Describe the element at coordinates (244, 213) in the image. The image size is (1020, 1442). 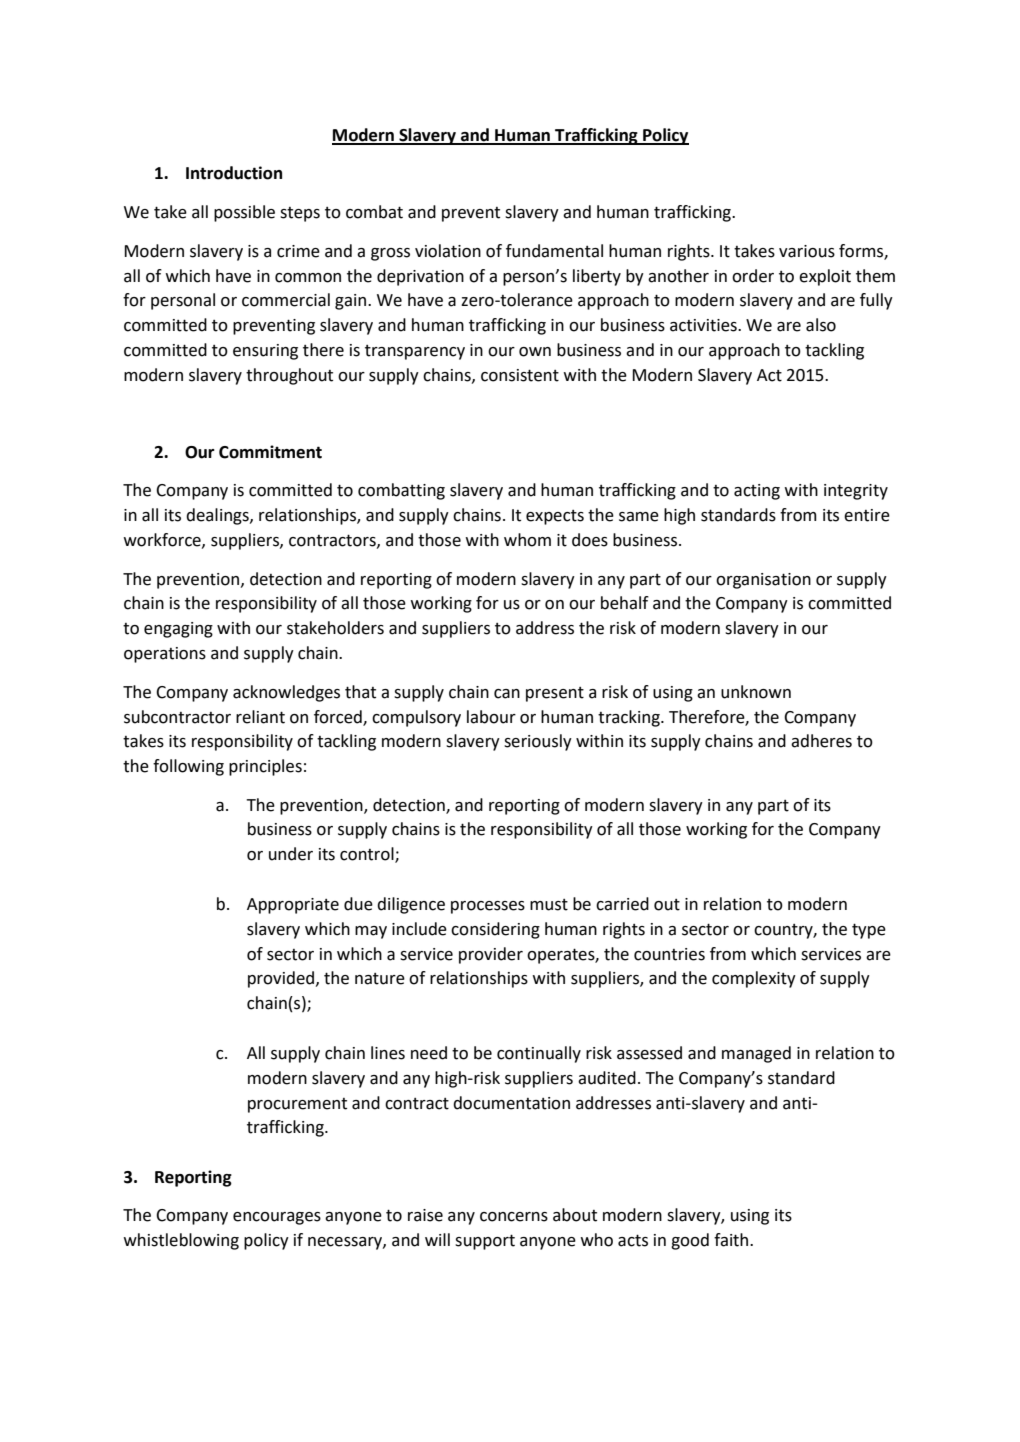
I see `possible` at that location.
